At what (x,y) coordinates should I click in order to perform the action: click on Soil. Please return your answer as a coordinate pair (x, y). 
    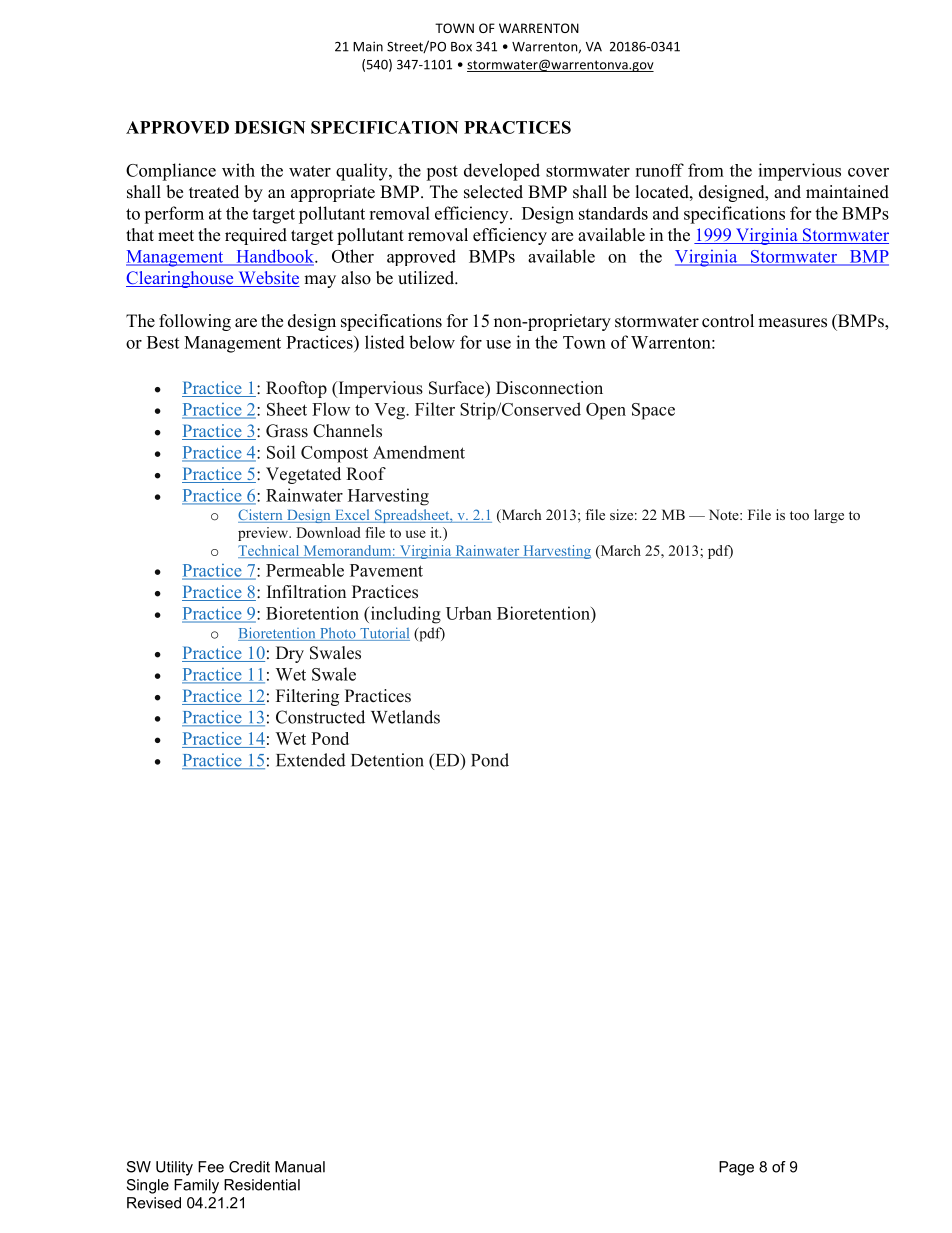
    Looking at the image, I should click on (281, 452).
